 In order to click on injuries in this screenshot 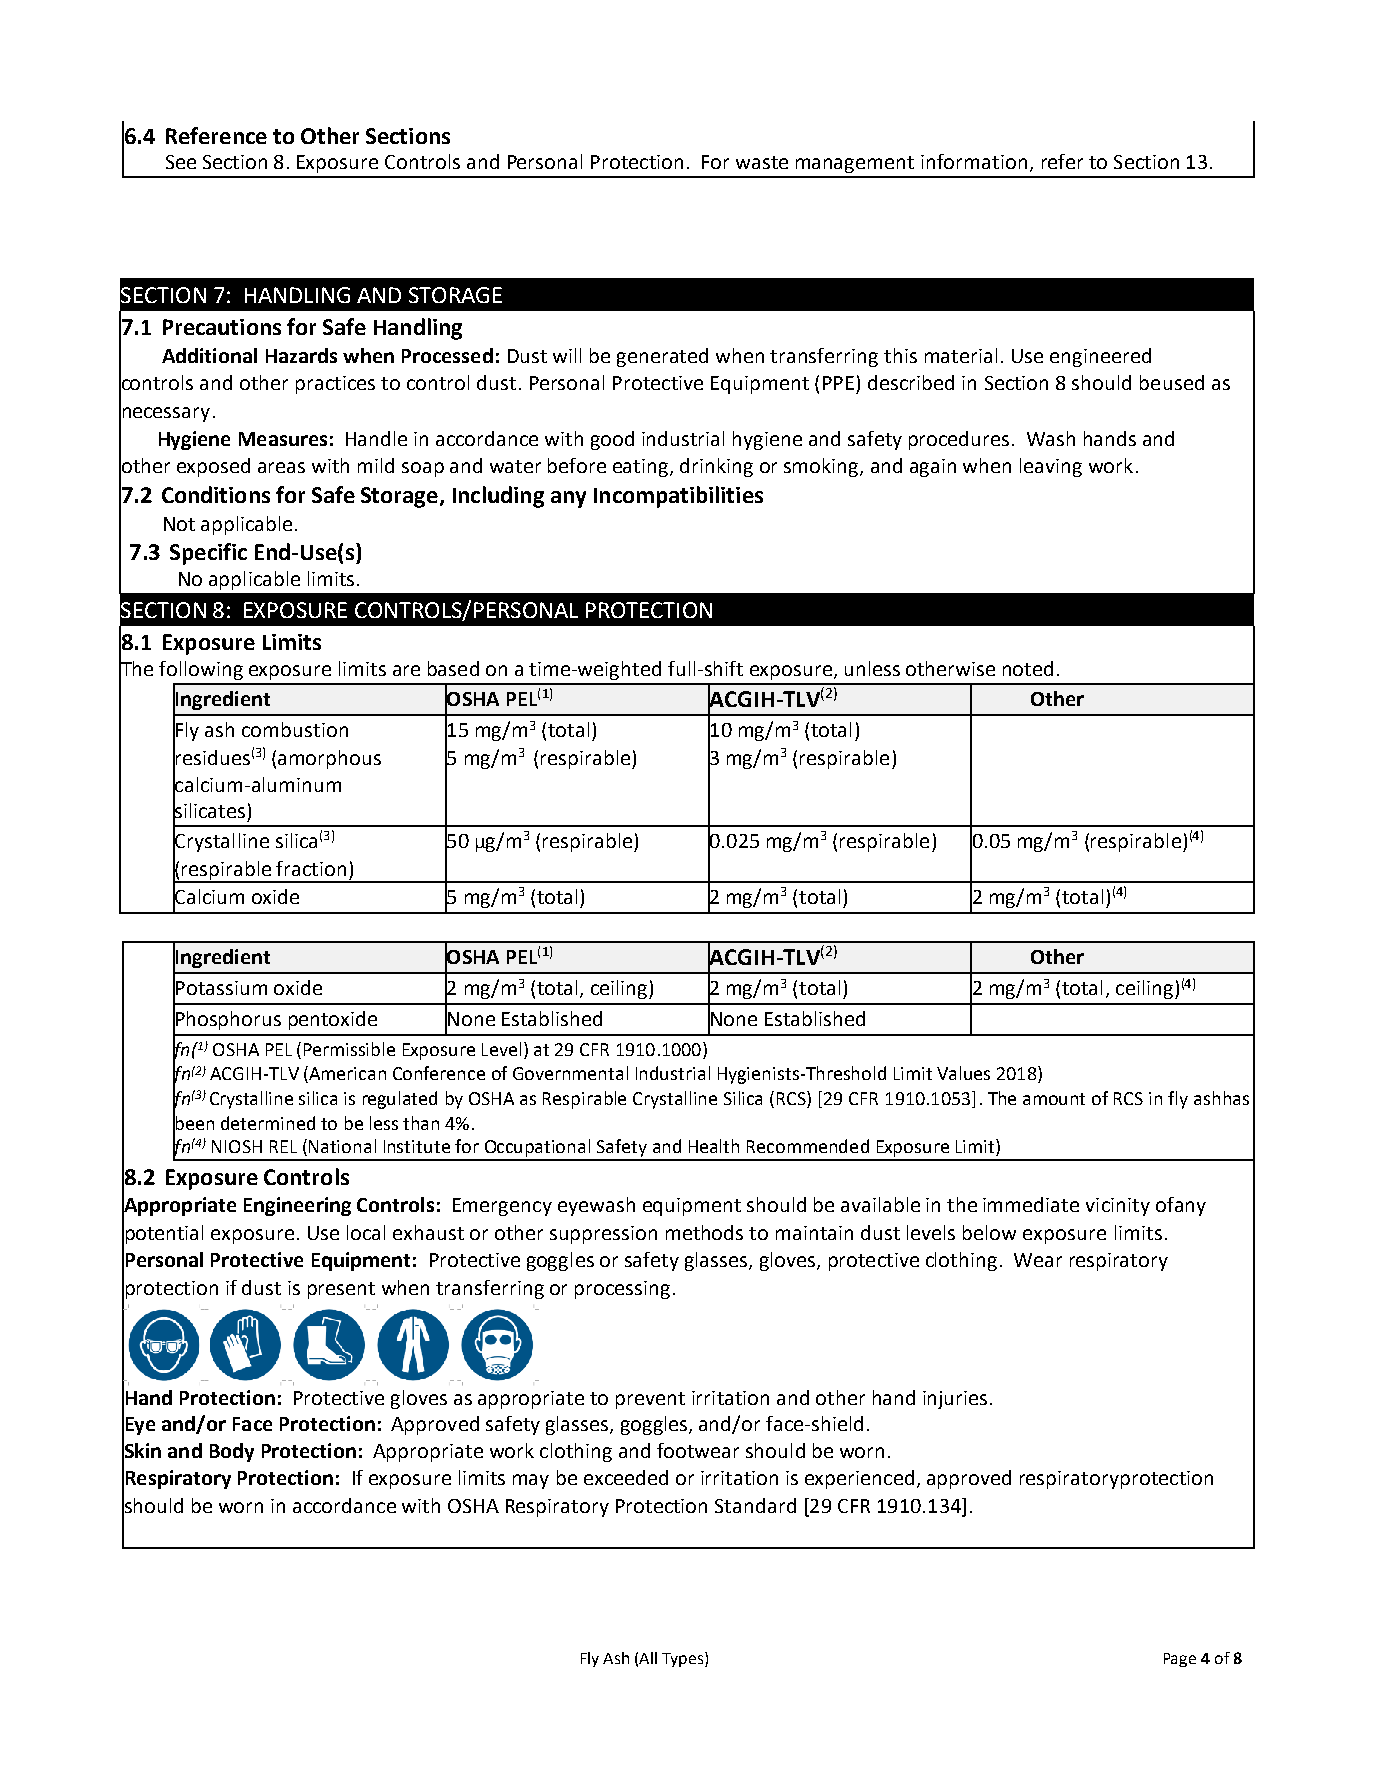, I will do `click(955, 1400)`.
